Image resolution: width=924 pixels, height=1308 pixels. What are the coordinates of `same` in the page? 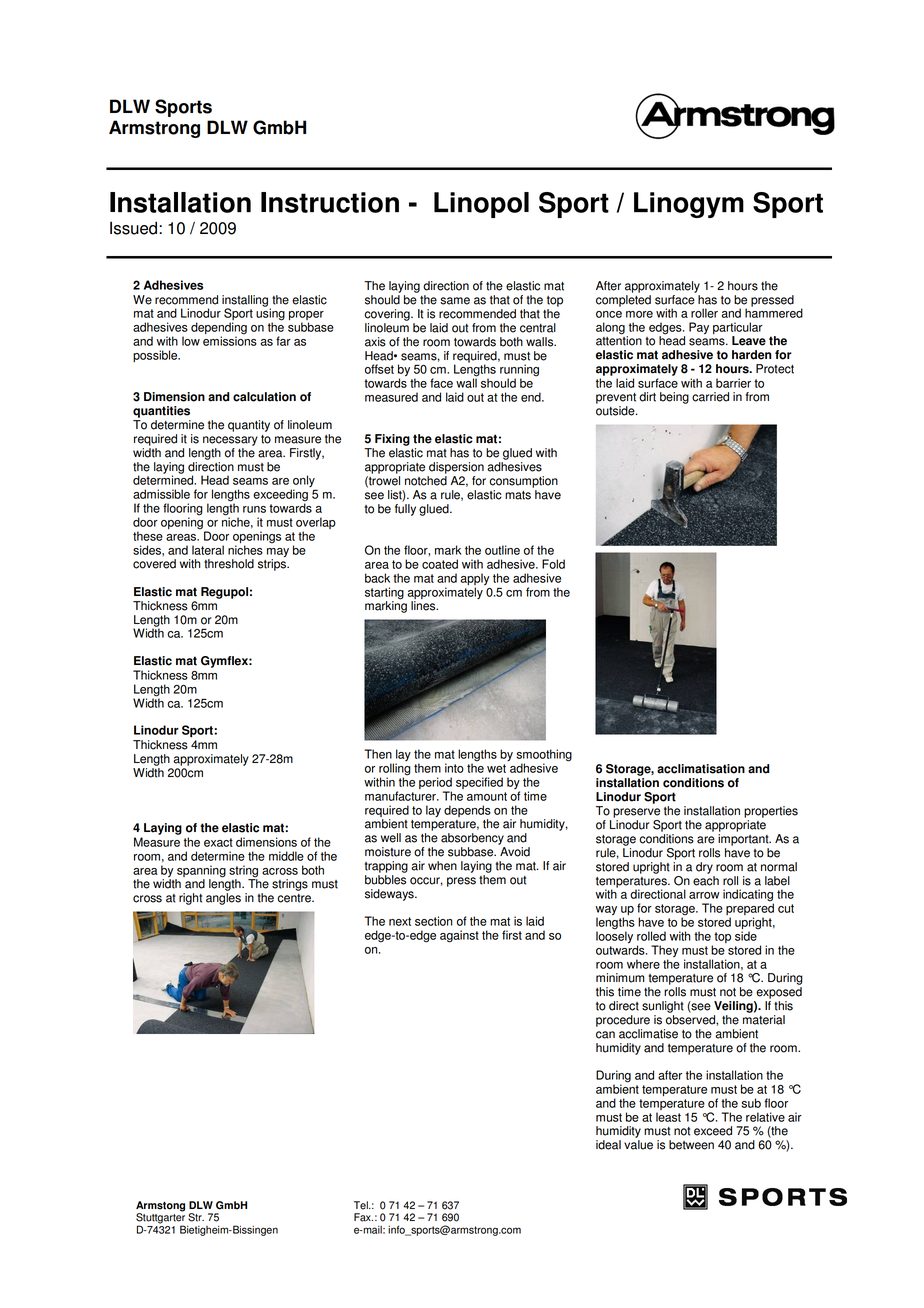 It's located at (455, 301).
